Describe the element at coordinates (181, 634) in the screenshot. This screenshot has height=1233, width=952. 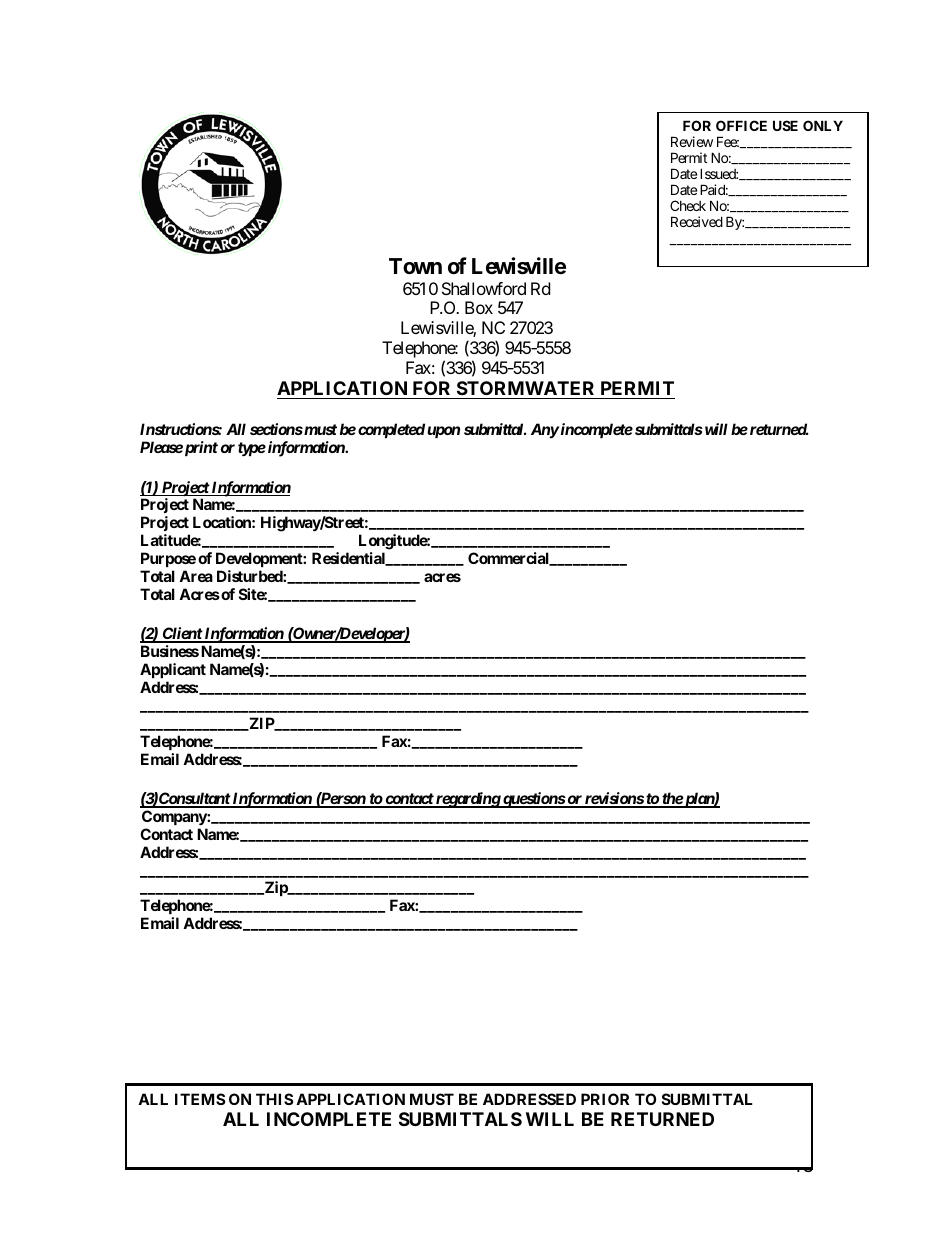
I see `Client` at that location.
